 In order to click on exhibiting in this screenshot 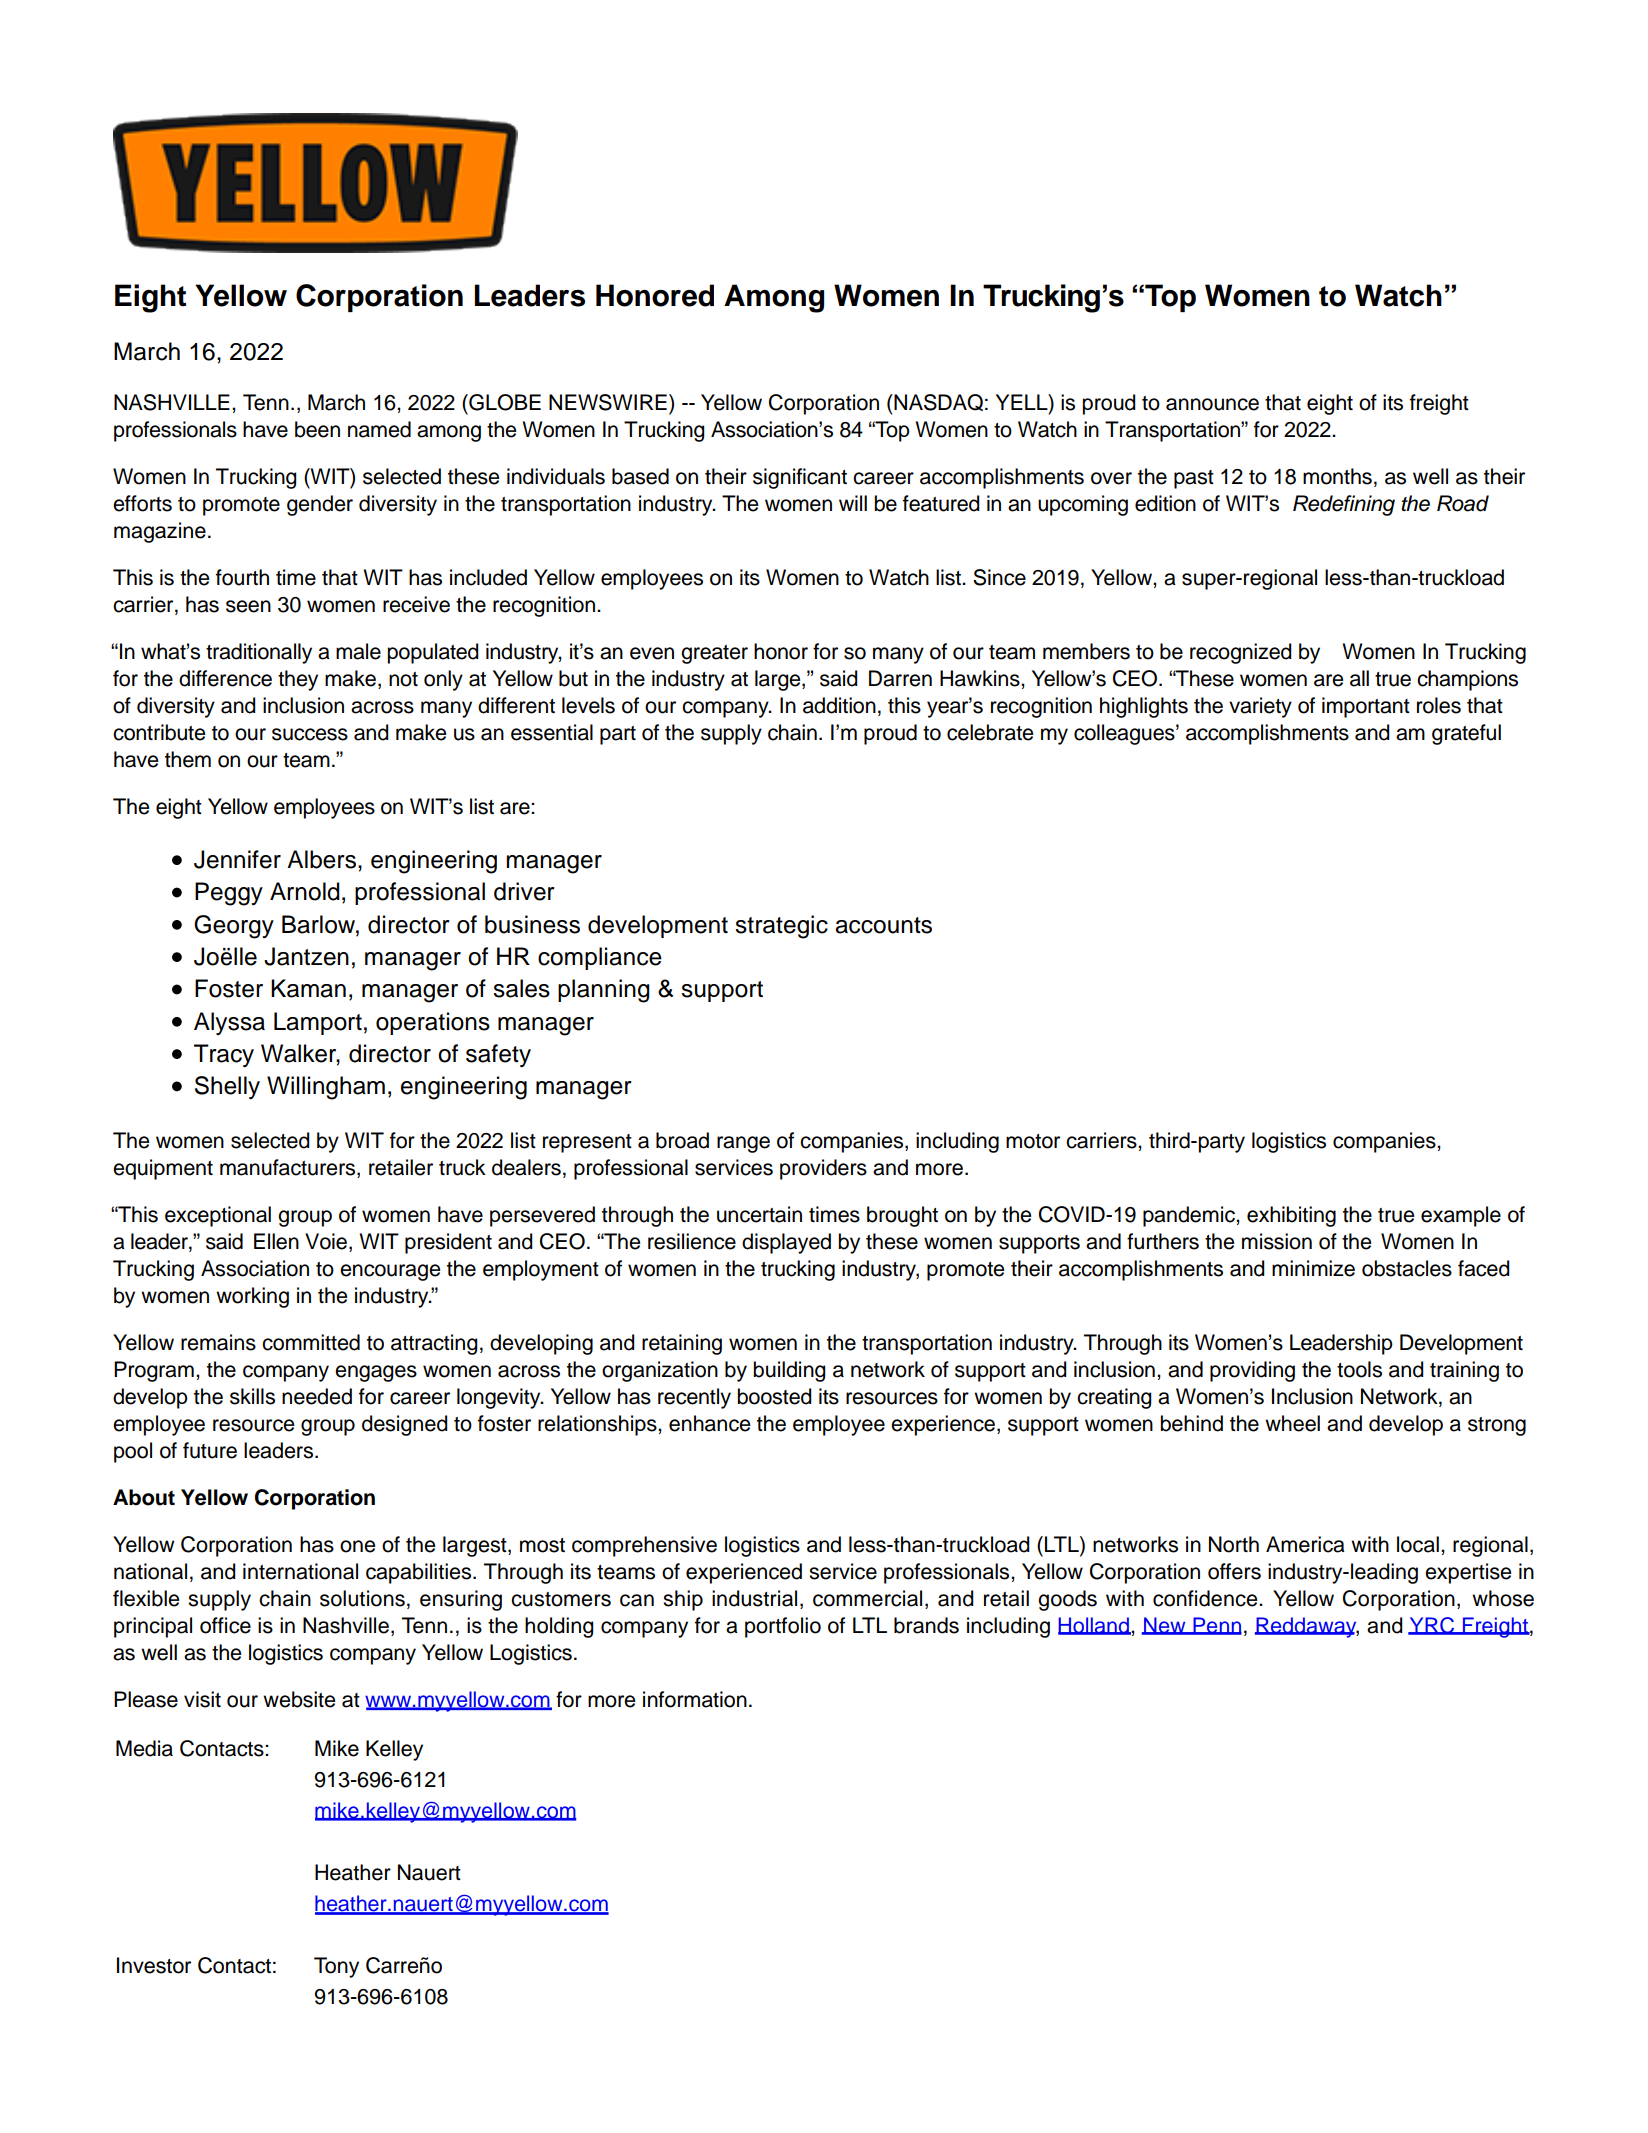, I will do `click(1291, 1216)`.
